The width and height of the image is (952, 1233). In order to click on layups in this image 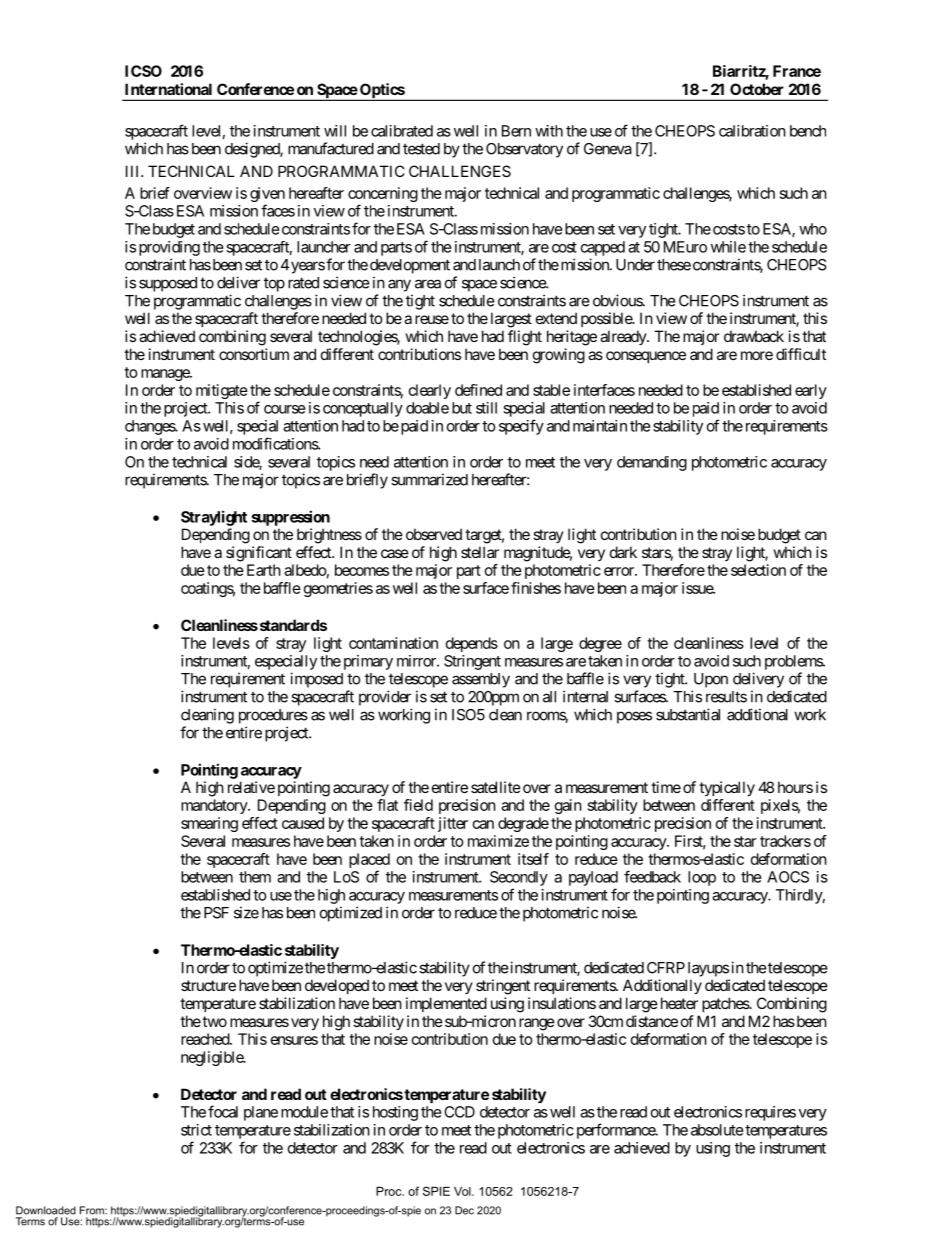, I will do `click(708, 969)`.
